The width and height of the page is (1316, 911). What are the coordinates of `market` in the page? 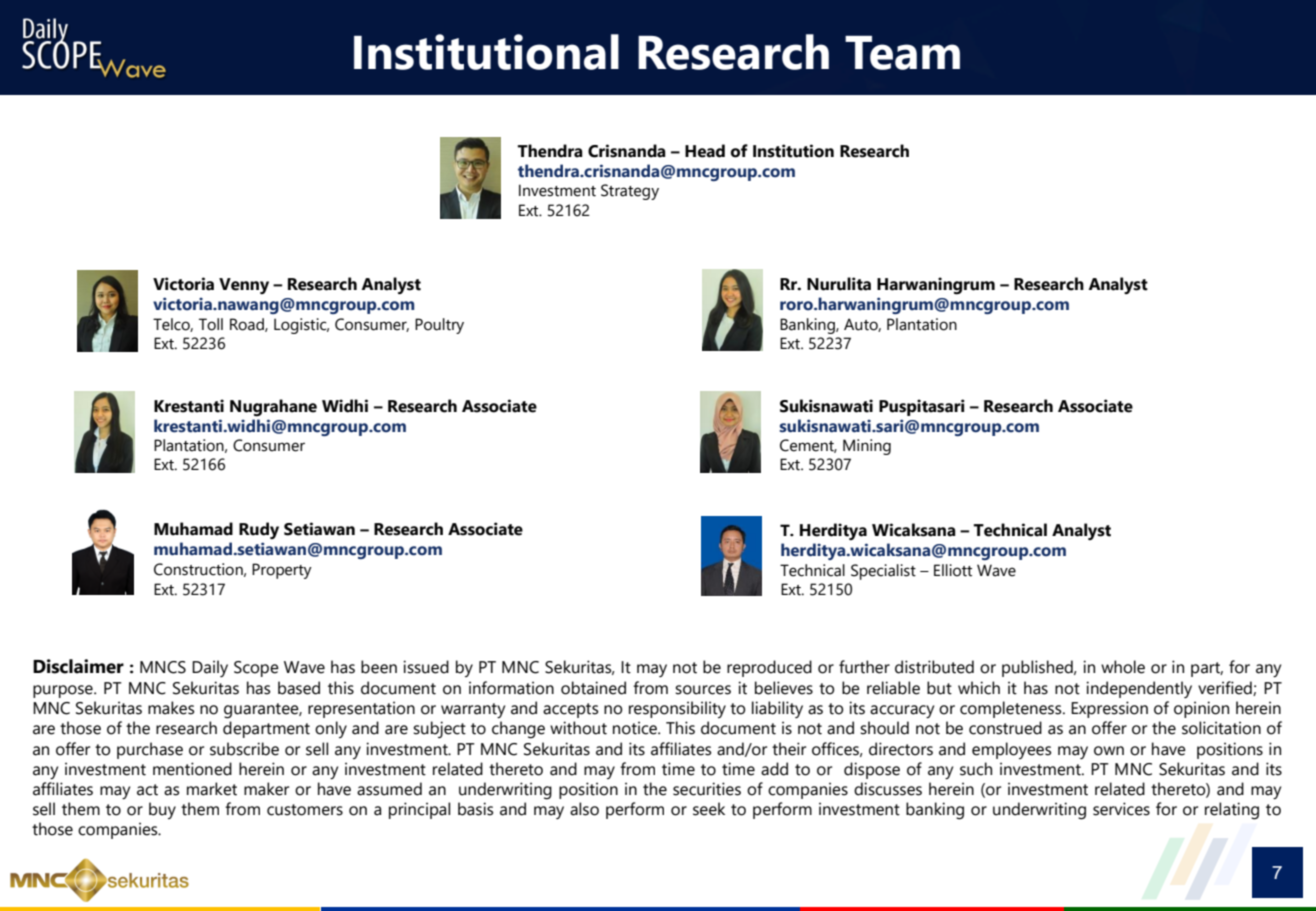 It's located at (212, 789).
